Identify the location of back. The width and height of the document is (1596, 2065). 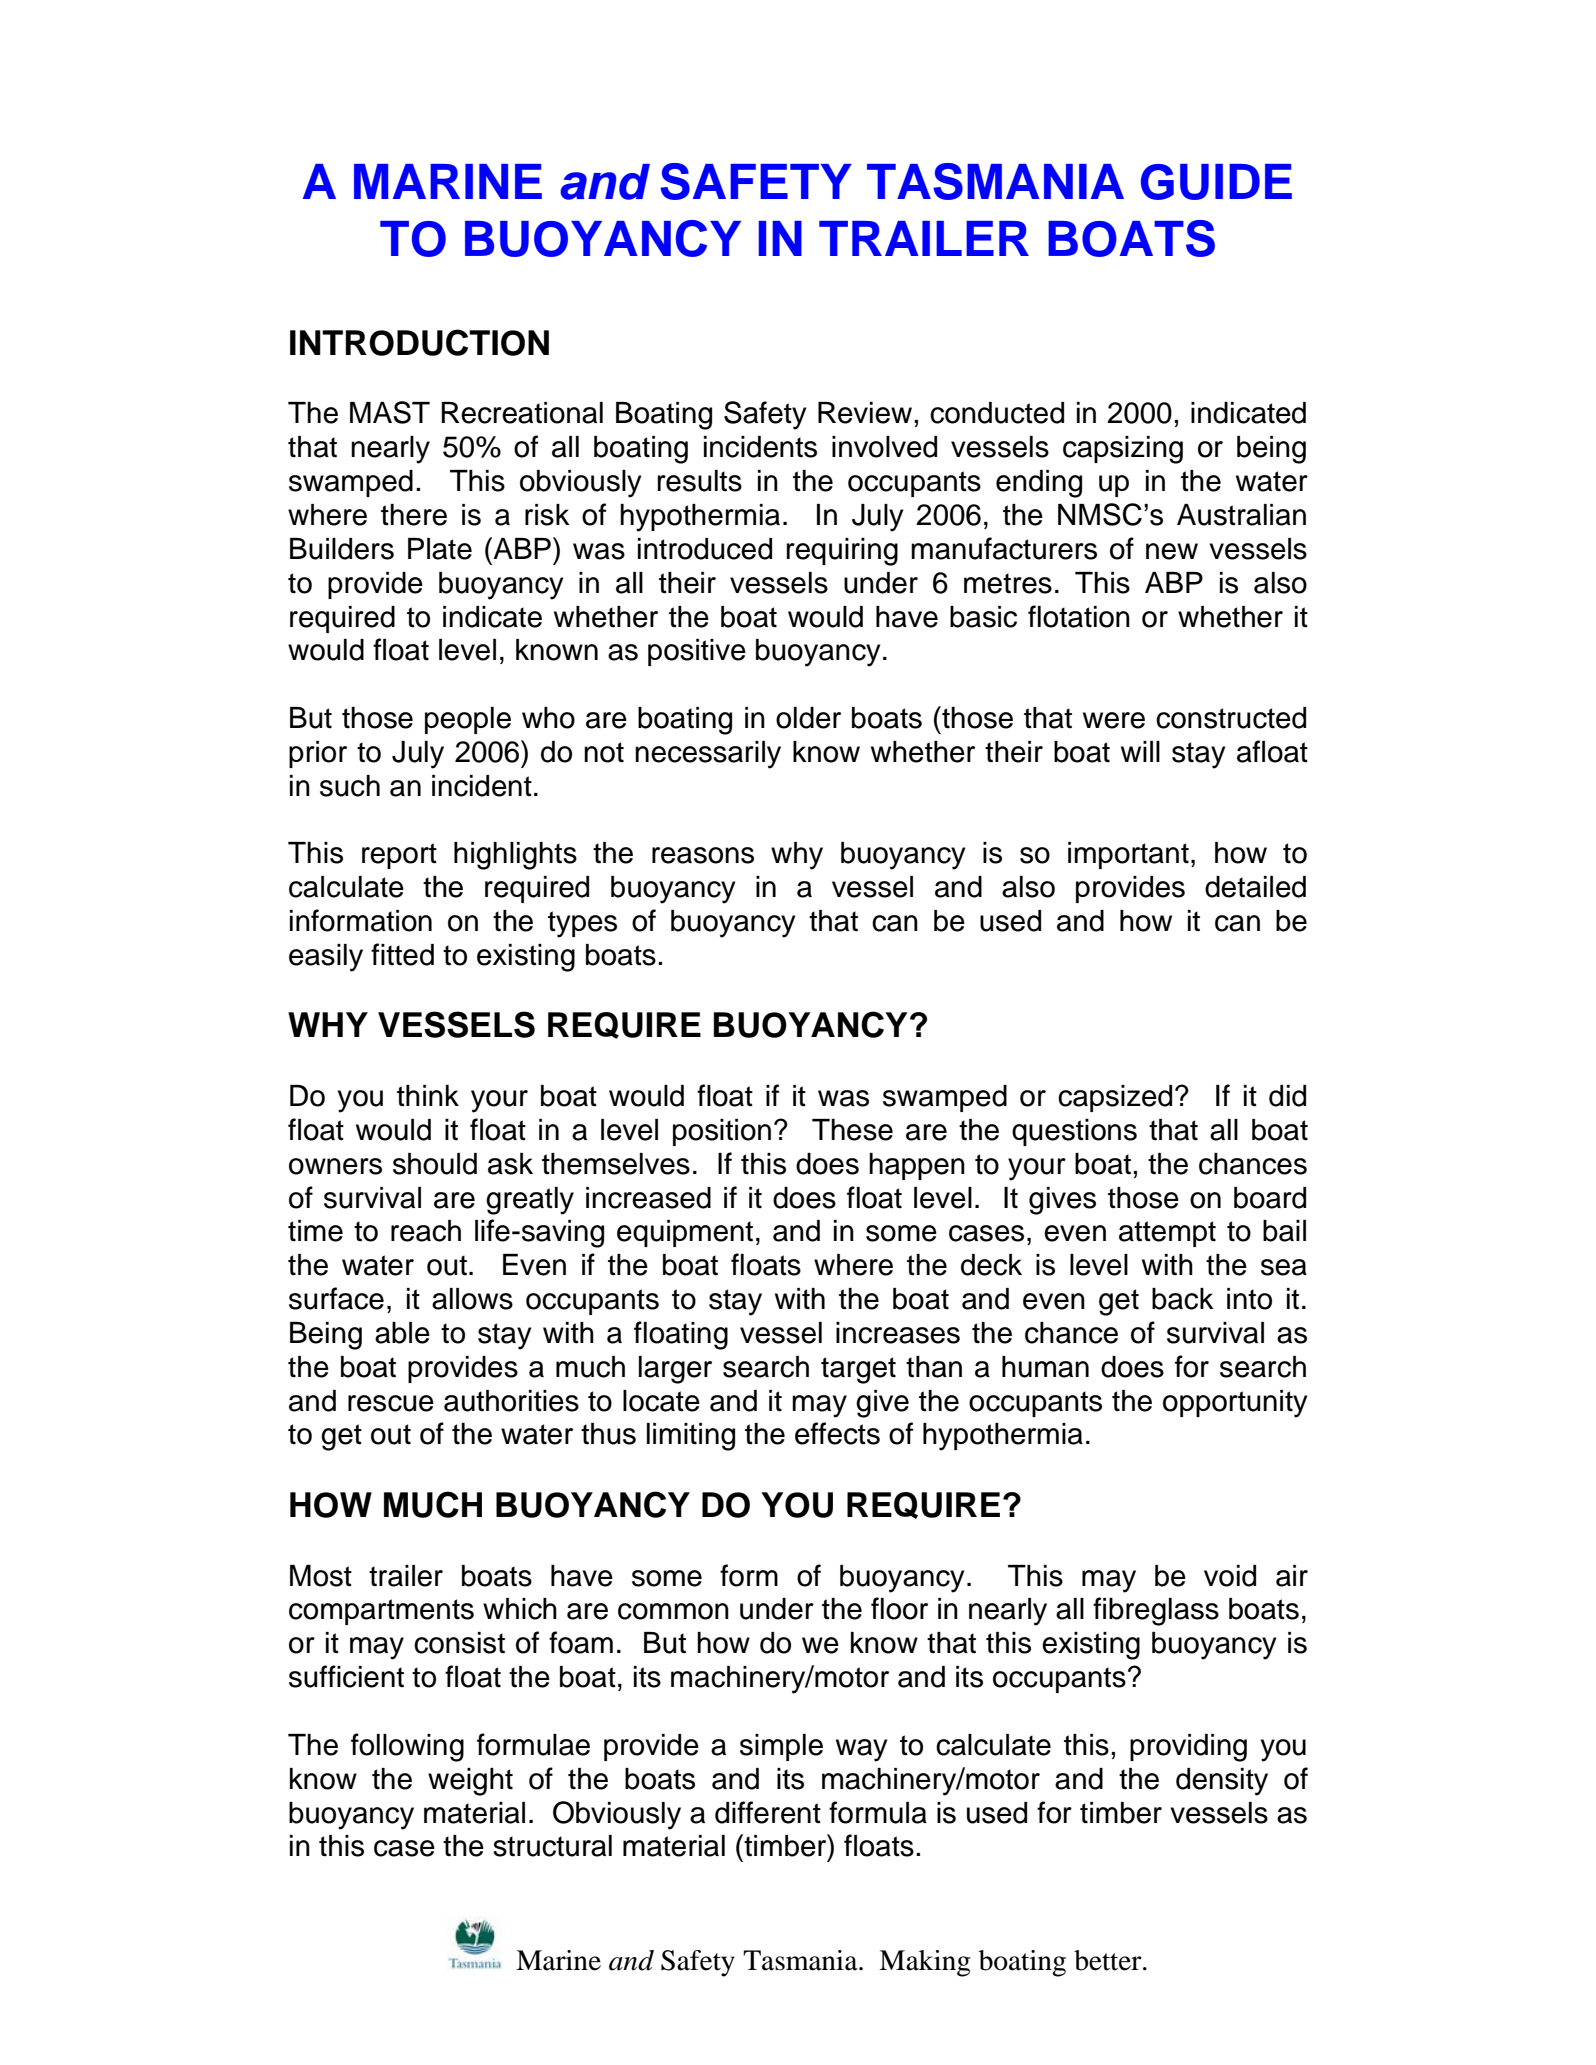
(1183, 1299).
